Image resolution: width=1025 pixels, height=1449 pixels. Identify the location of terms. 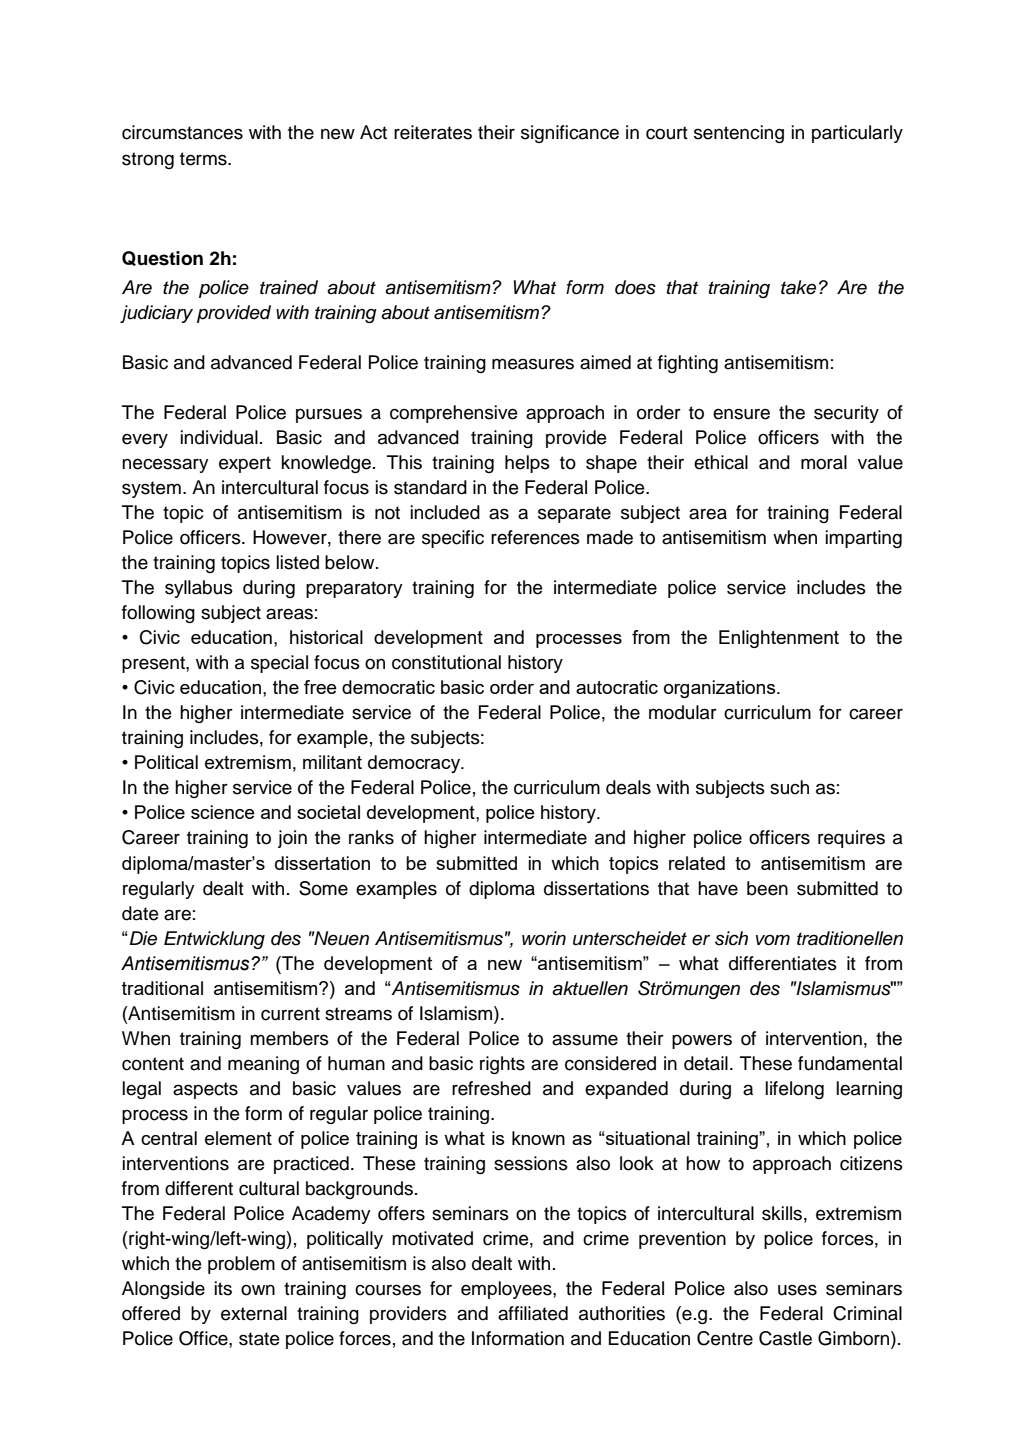
(204, 159).
